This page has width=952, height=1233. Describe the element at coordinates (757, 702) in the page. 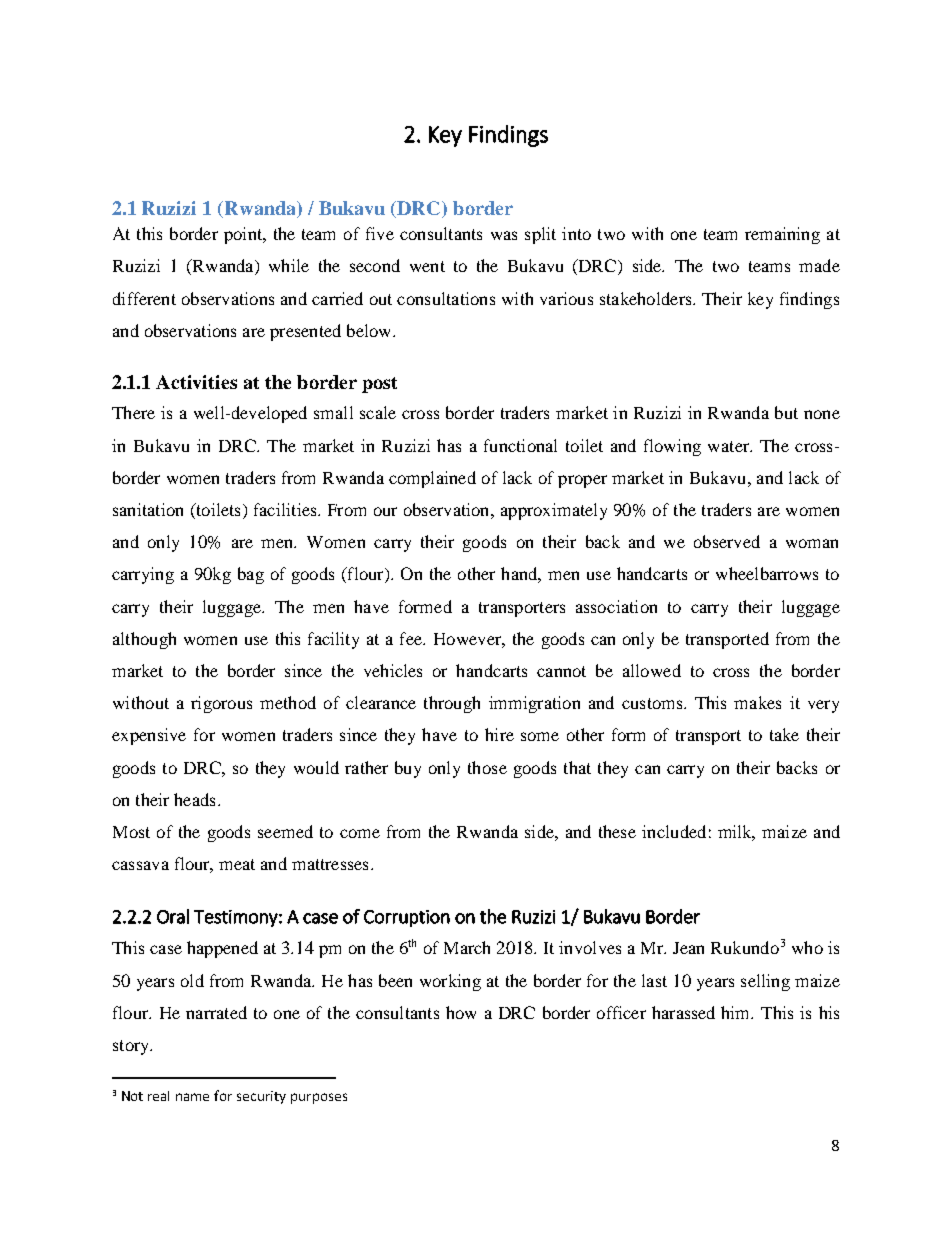

I see `makes` at that location.
